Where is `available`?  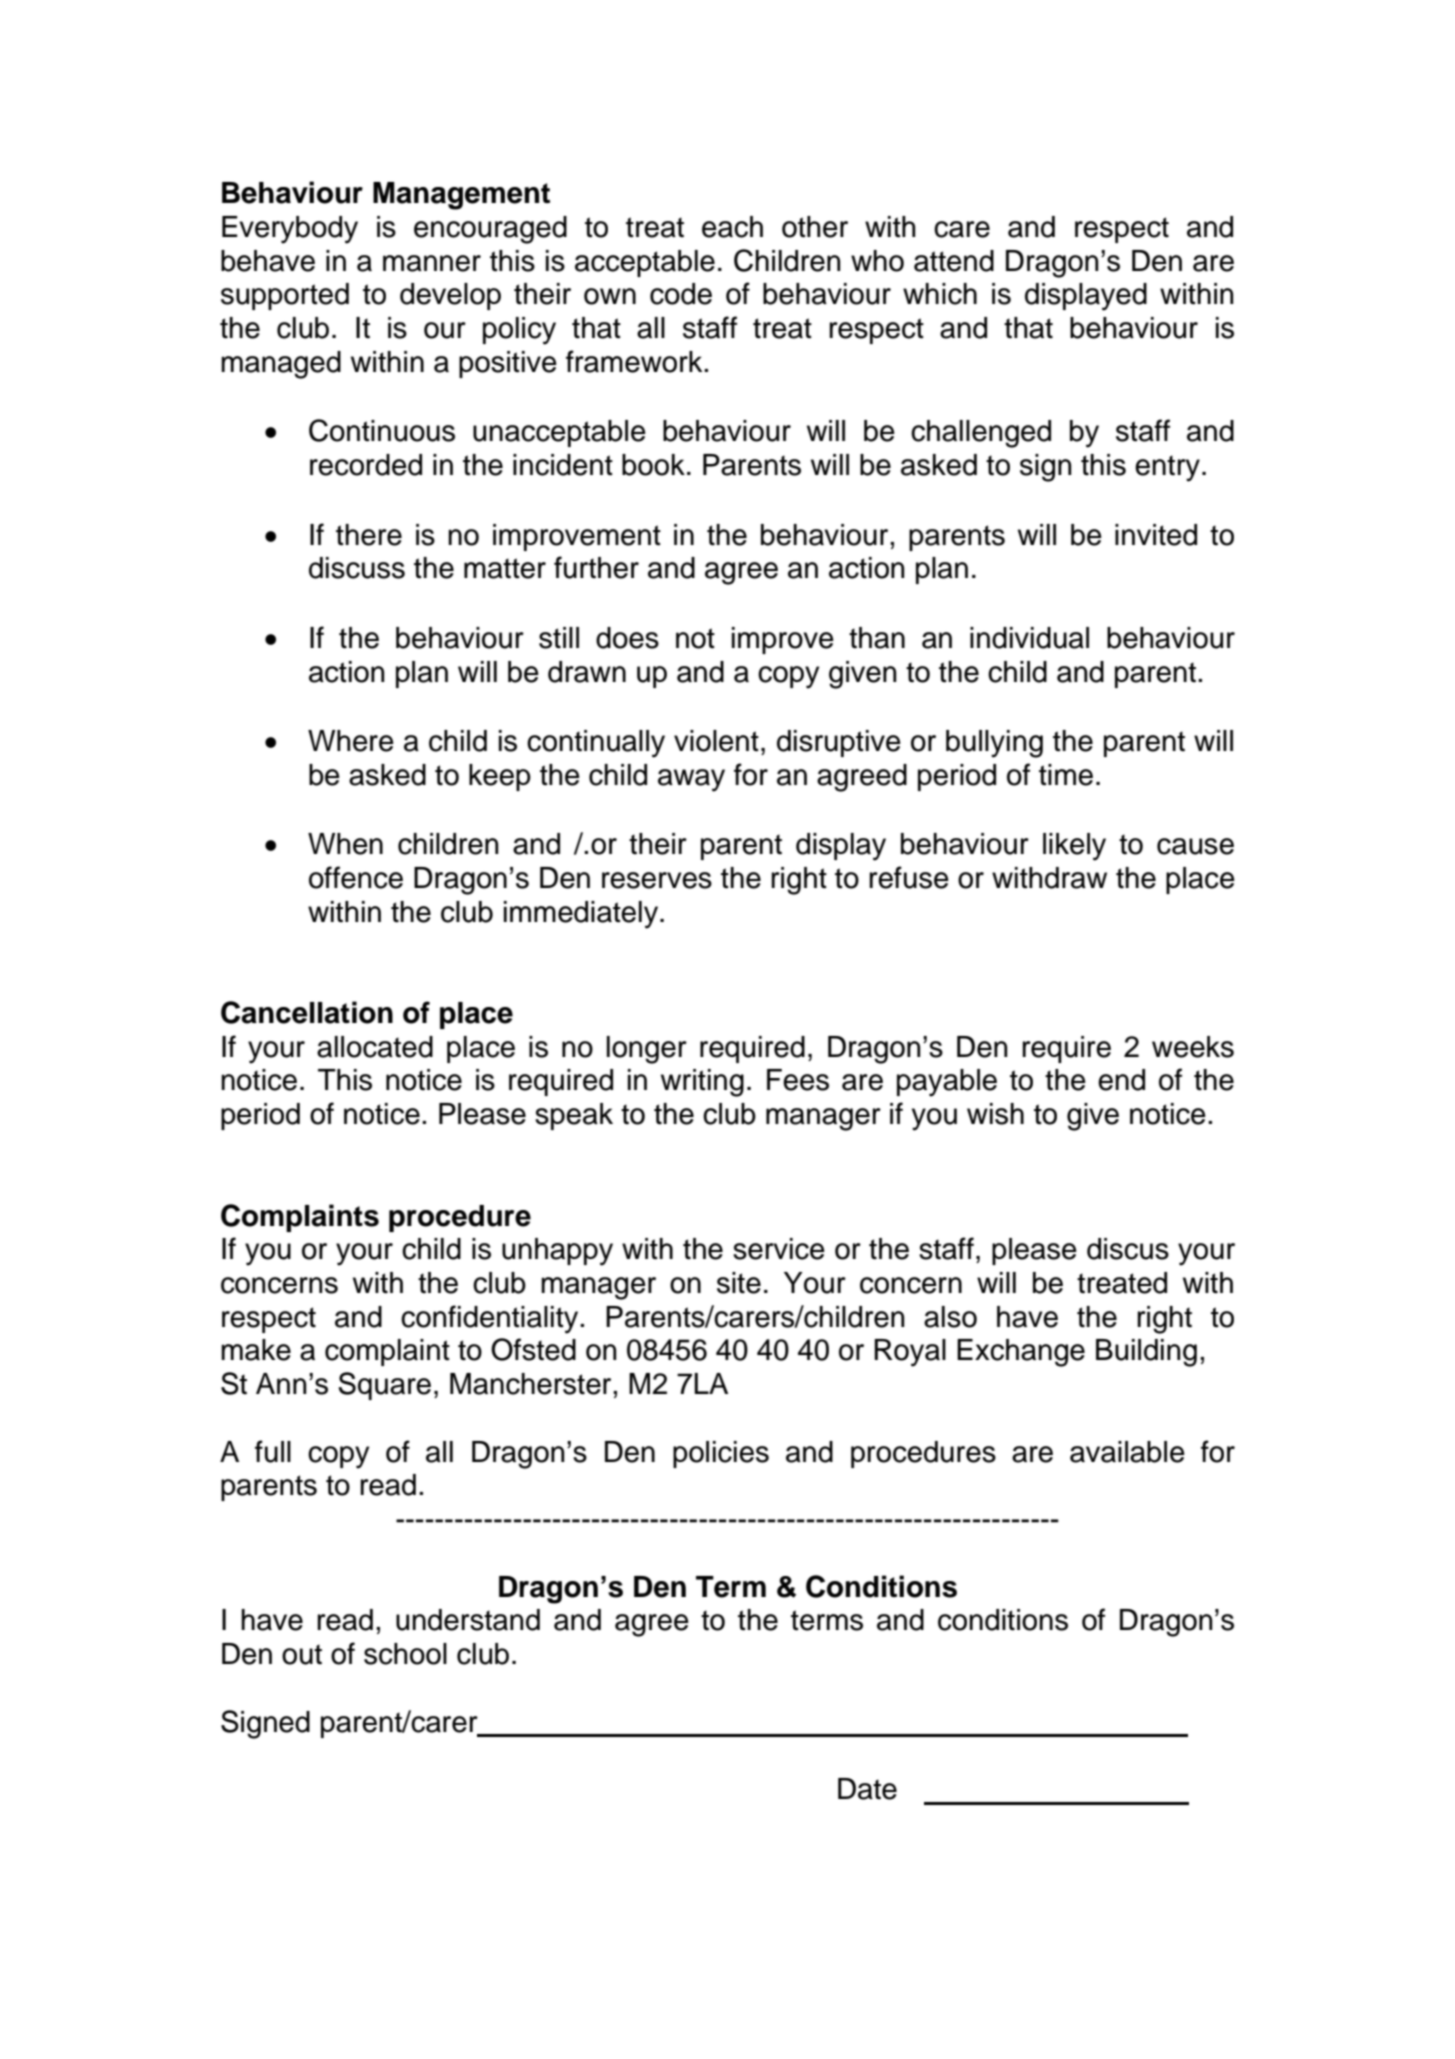 available is located at coordinates (1127, 1452).
